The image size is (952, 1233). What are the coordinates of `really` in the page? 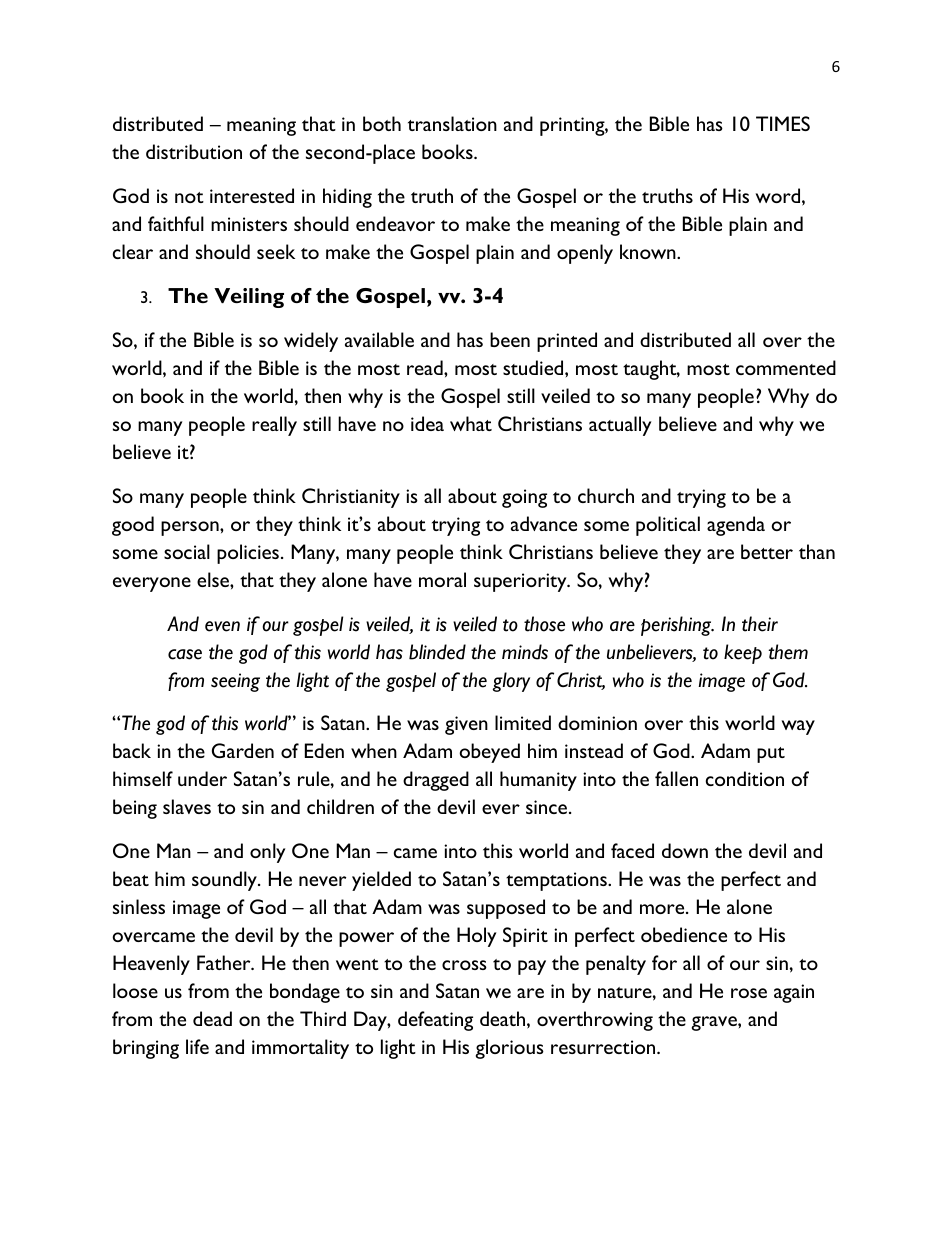 It's located at (274, 426).
